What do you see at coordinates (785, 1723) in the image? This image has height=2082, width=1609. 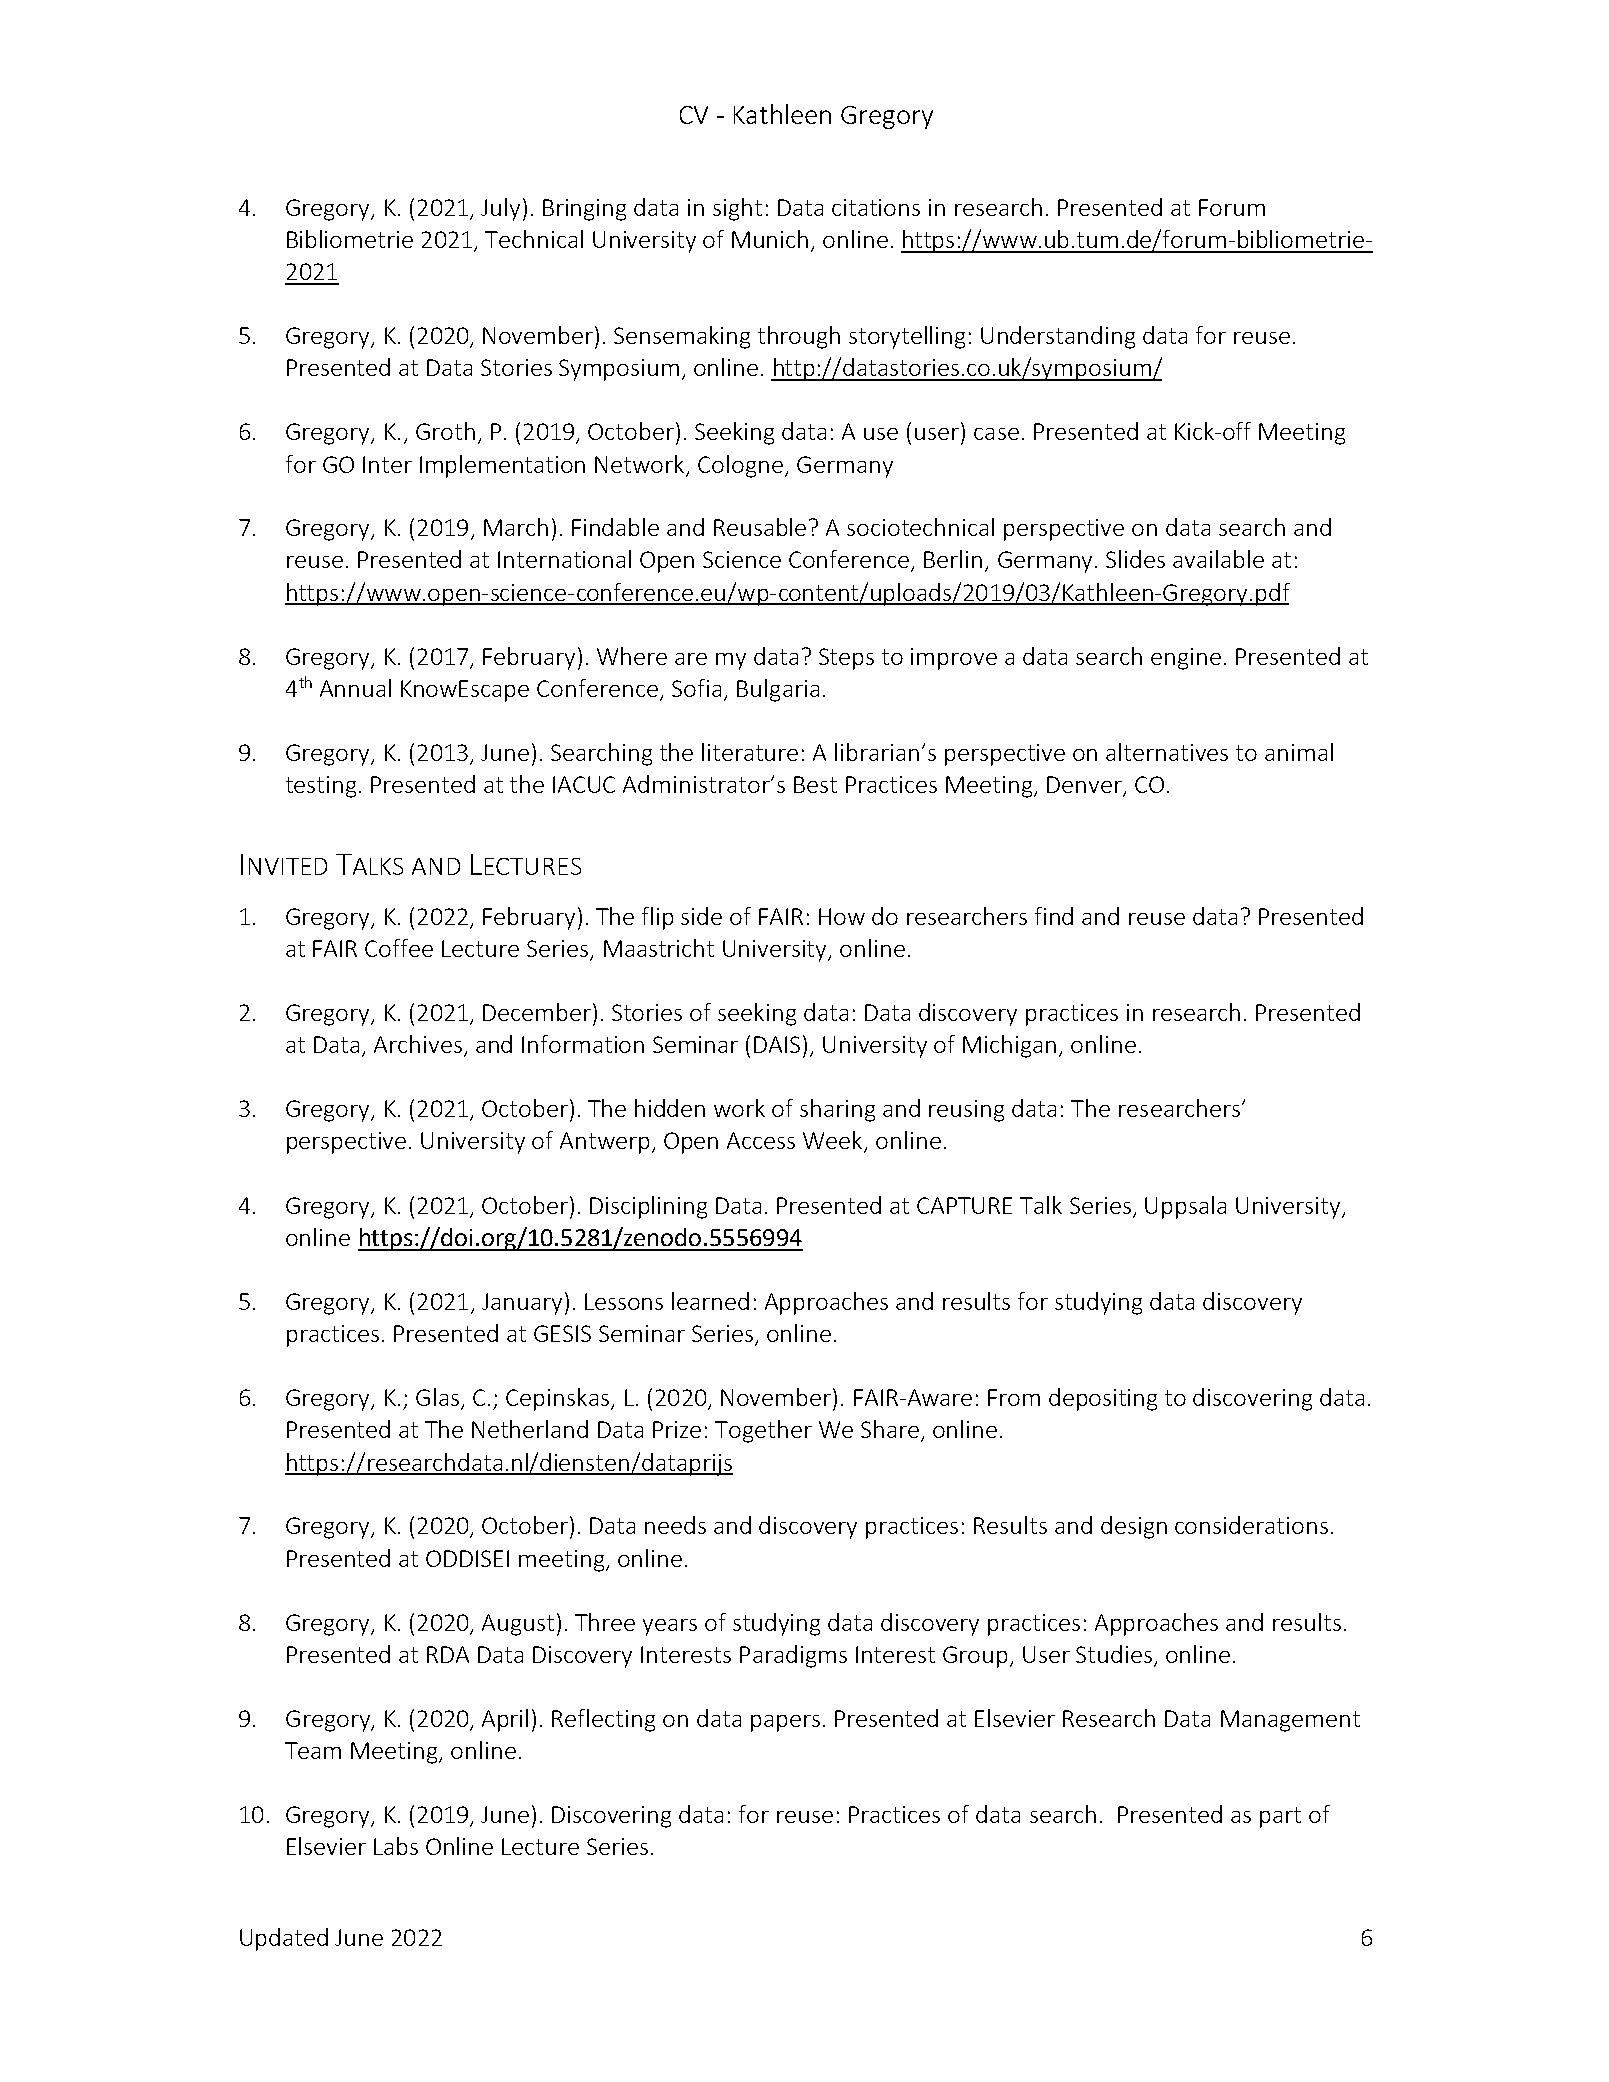 I see `papers` at bounding box center [785, 1723].
